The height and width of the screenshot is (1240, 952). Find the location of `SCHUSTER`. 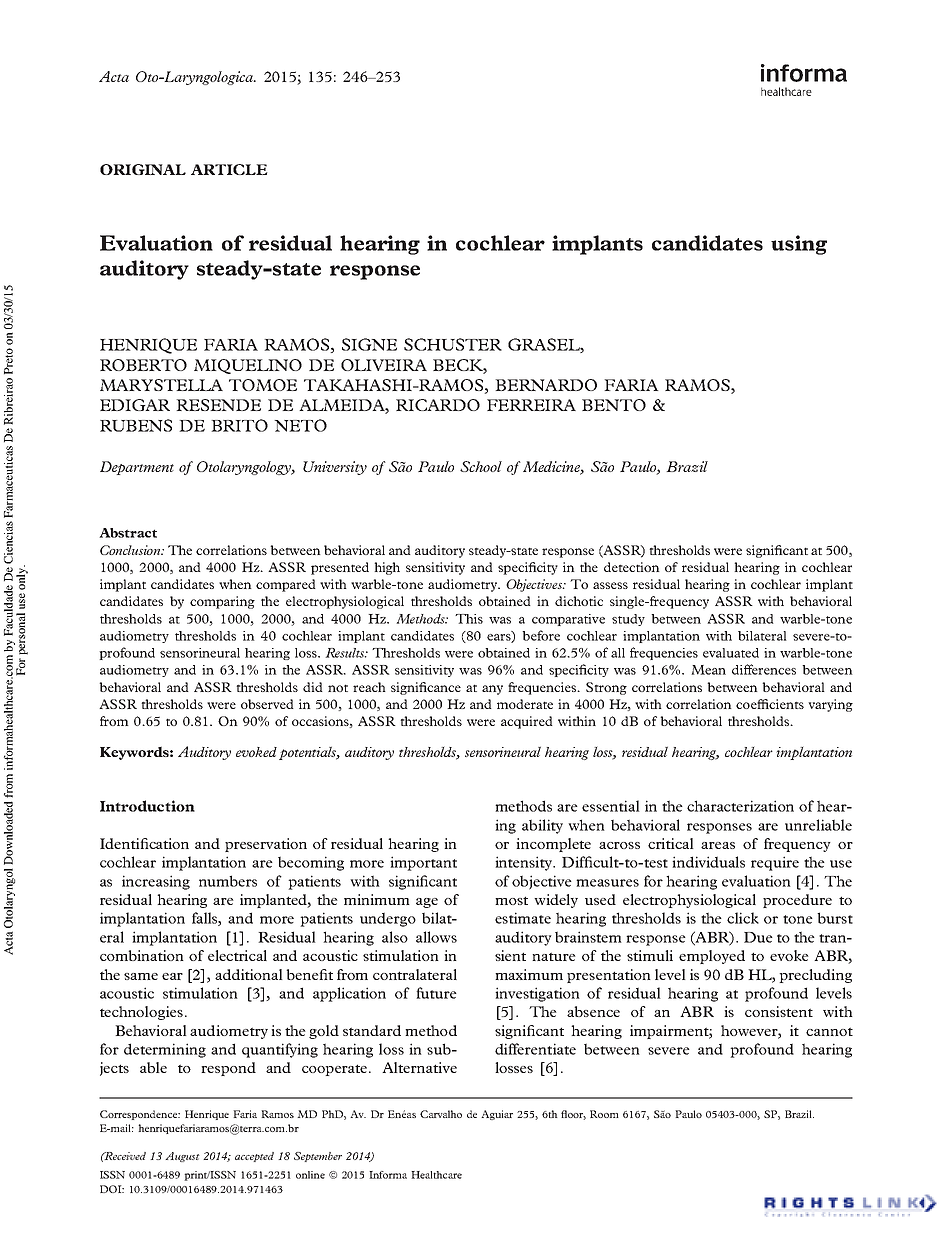

SCHUSTER is located at coordinates (453, 344).
